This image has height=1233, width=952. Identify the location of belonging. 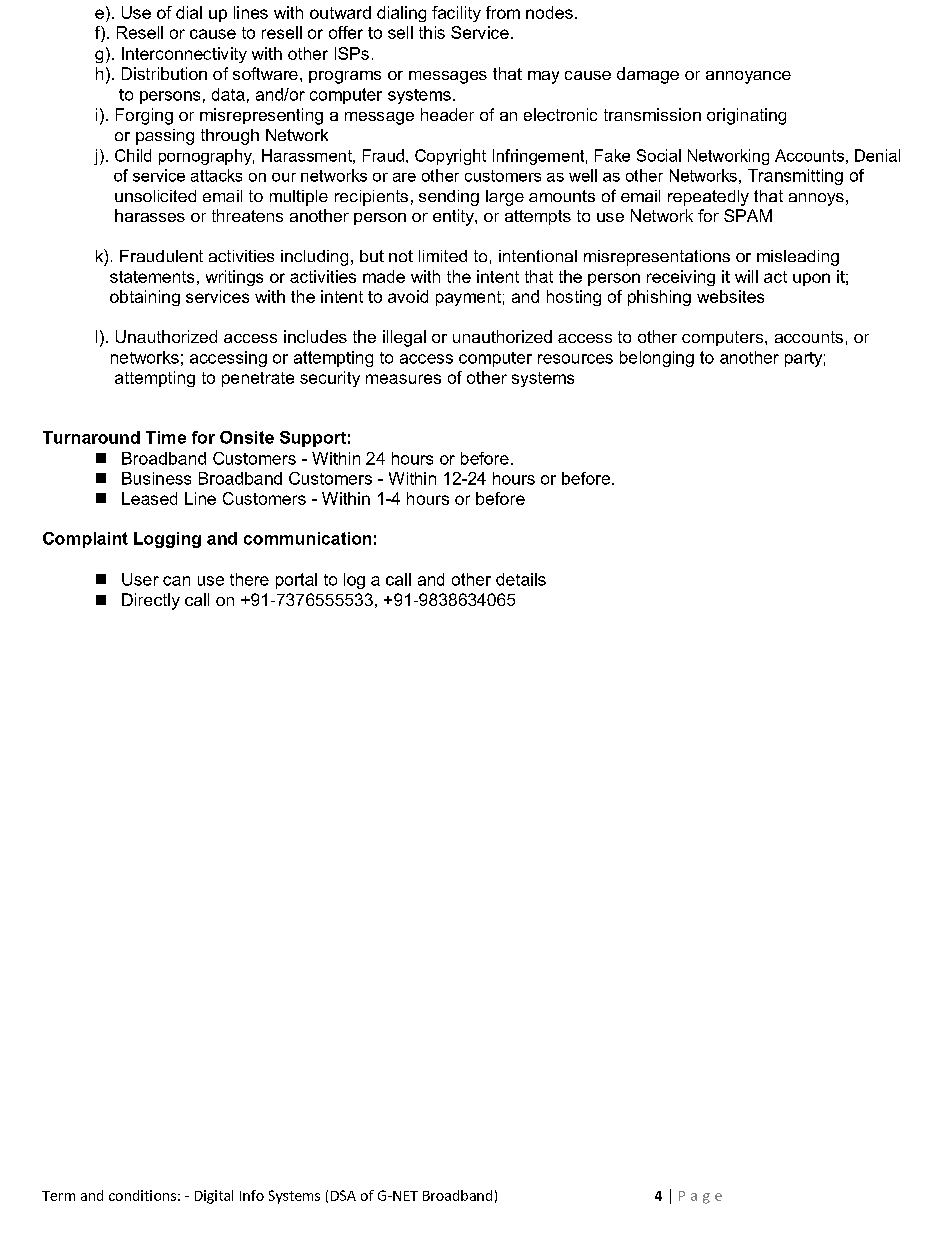
(657, 359).
